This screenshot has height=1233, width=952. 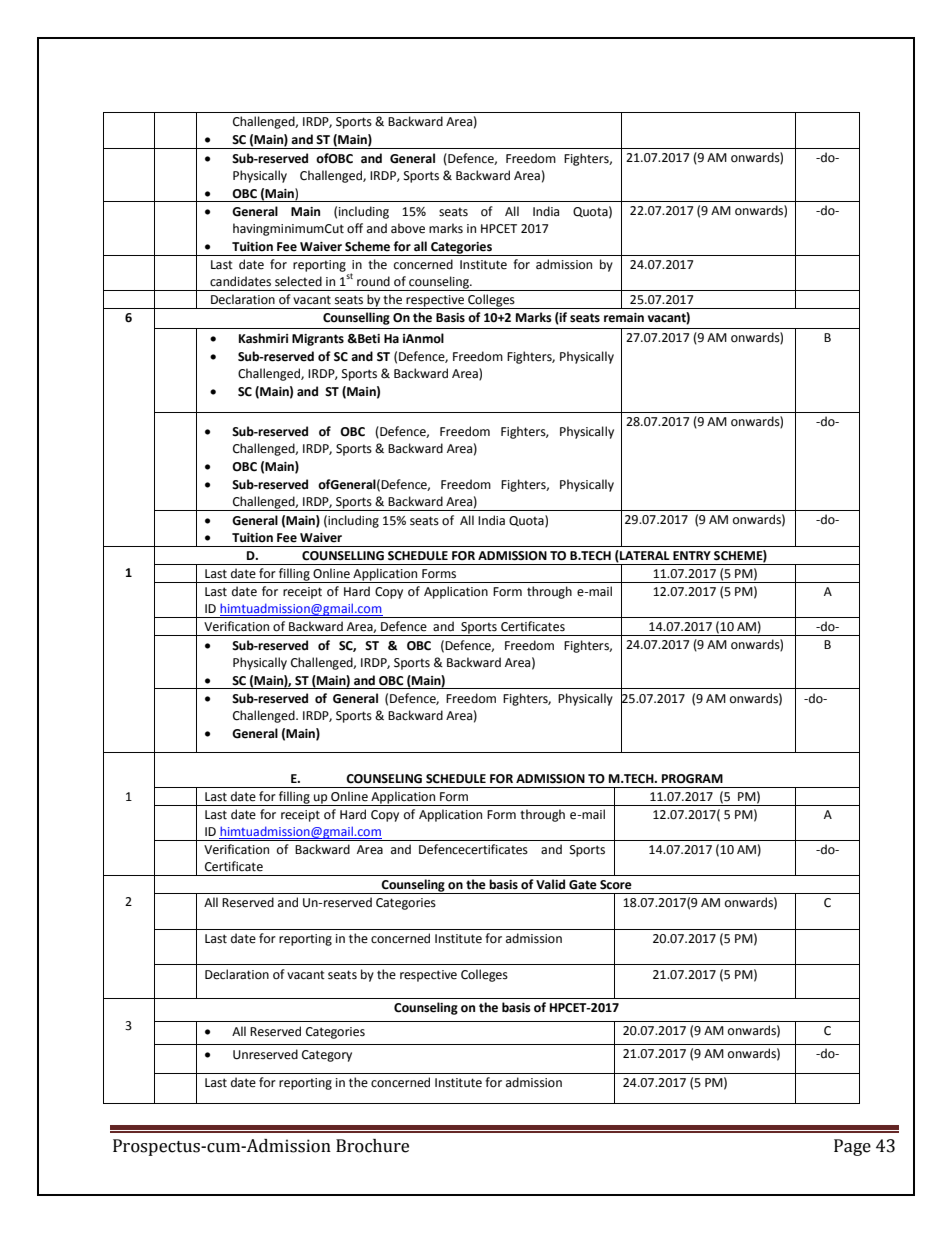 What do you see at coordinates (373, 281) in the screenshot?
I see `round` at bounding box center [373, 281].
